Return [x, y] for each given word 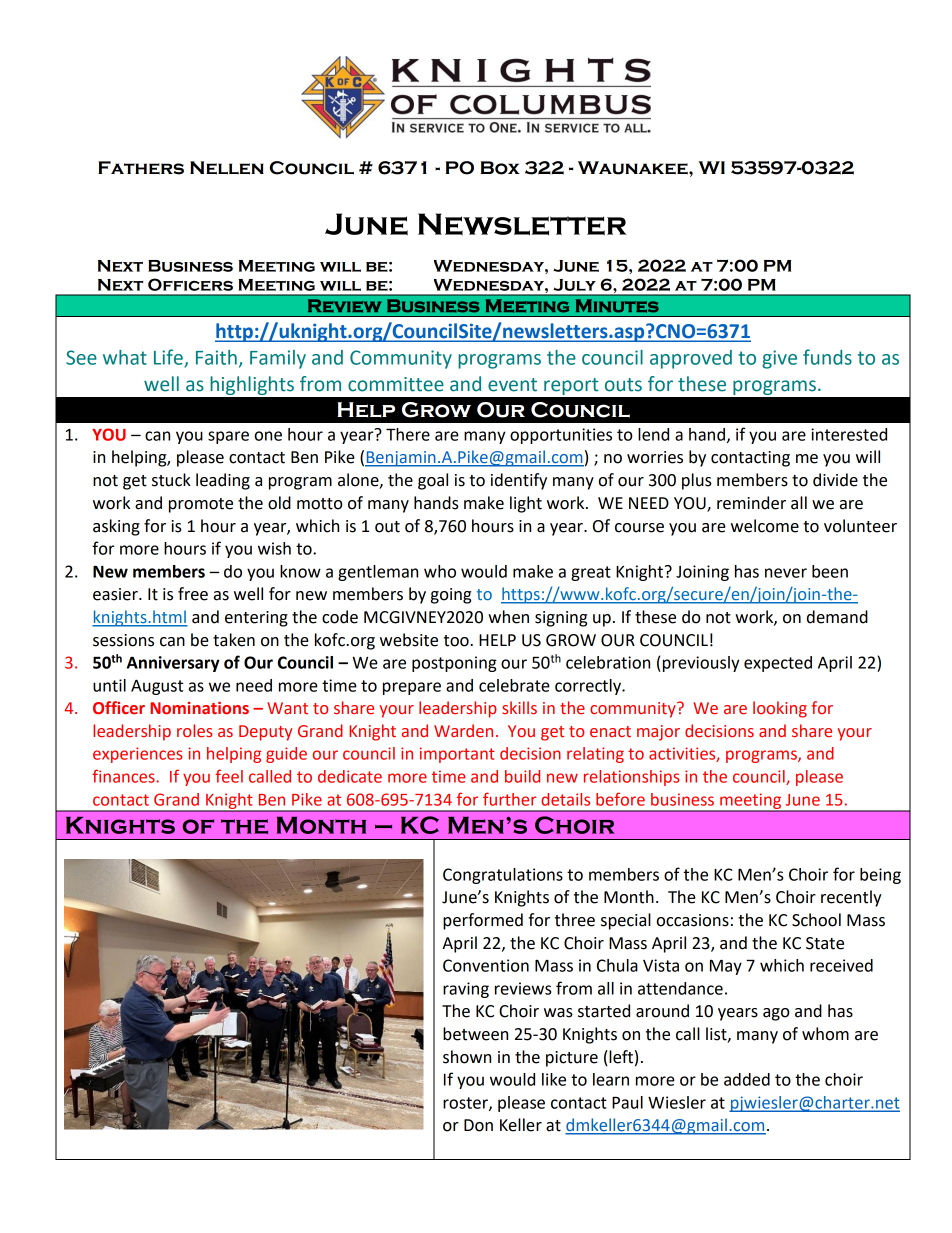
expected [778, 664]
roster [466, 1104]
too [457, 641]
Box [500, 168]
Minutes [617, 306]
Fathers [141, 168]
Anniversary [173, 664]
